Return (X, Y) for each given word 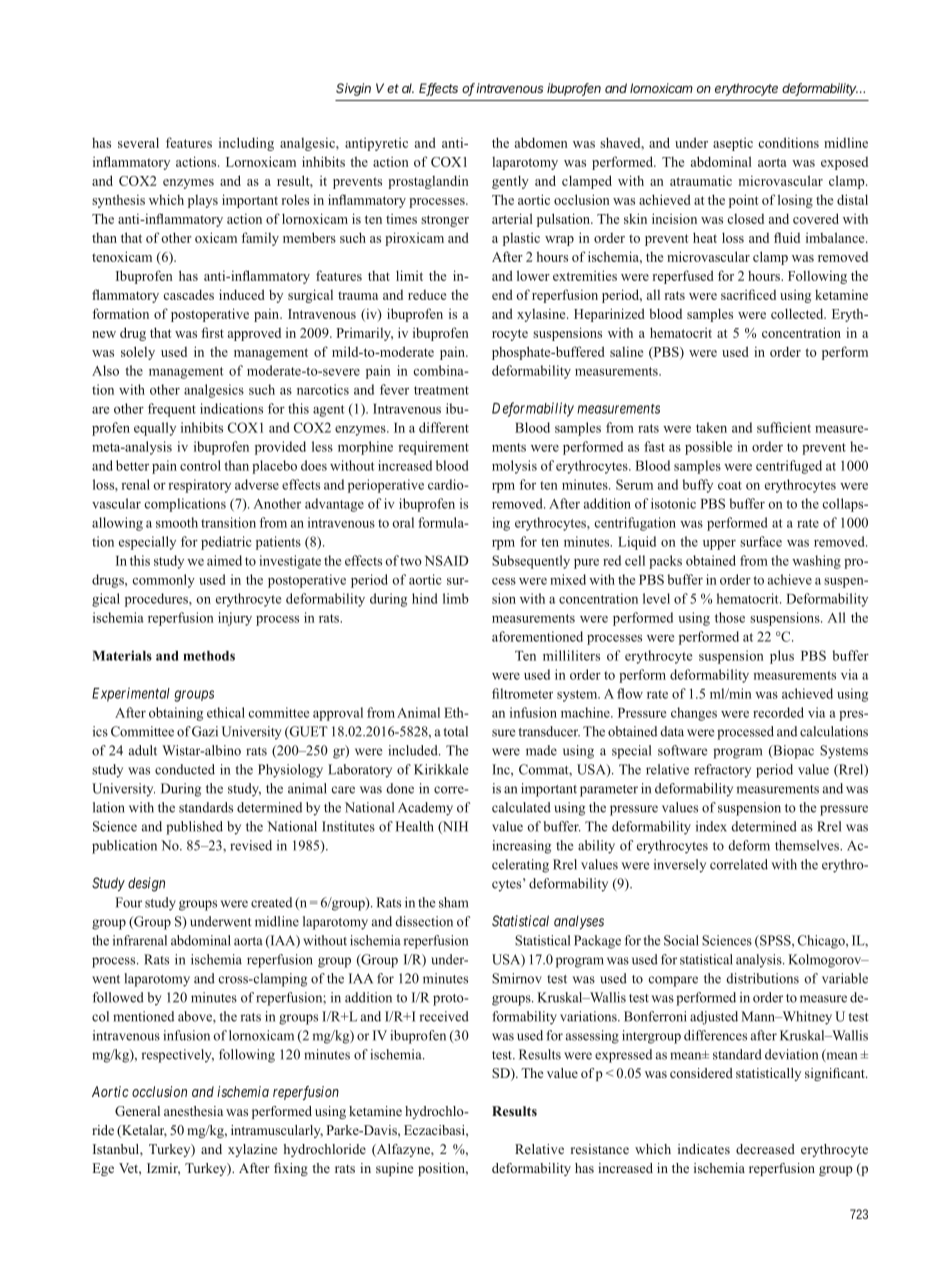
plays (203, 201)
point (743, 201)
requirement (433, 448)
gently (510, 182)
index (711, 826)
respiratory (199, 486)
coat (730, 485)
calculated (521, 807)
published (194, 828)
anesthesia (193, 1111)
